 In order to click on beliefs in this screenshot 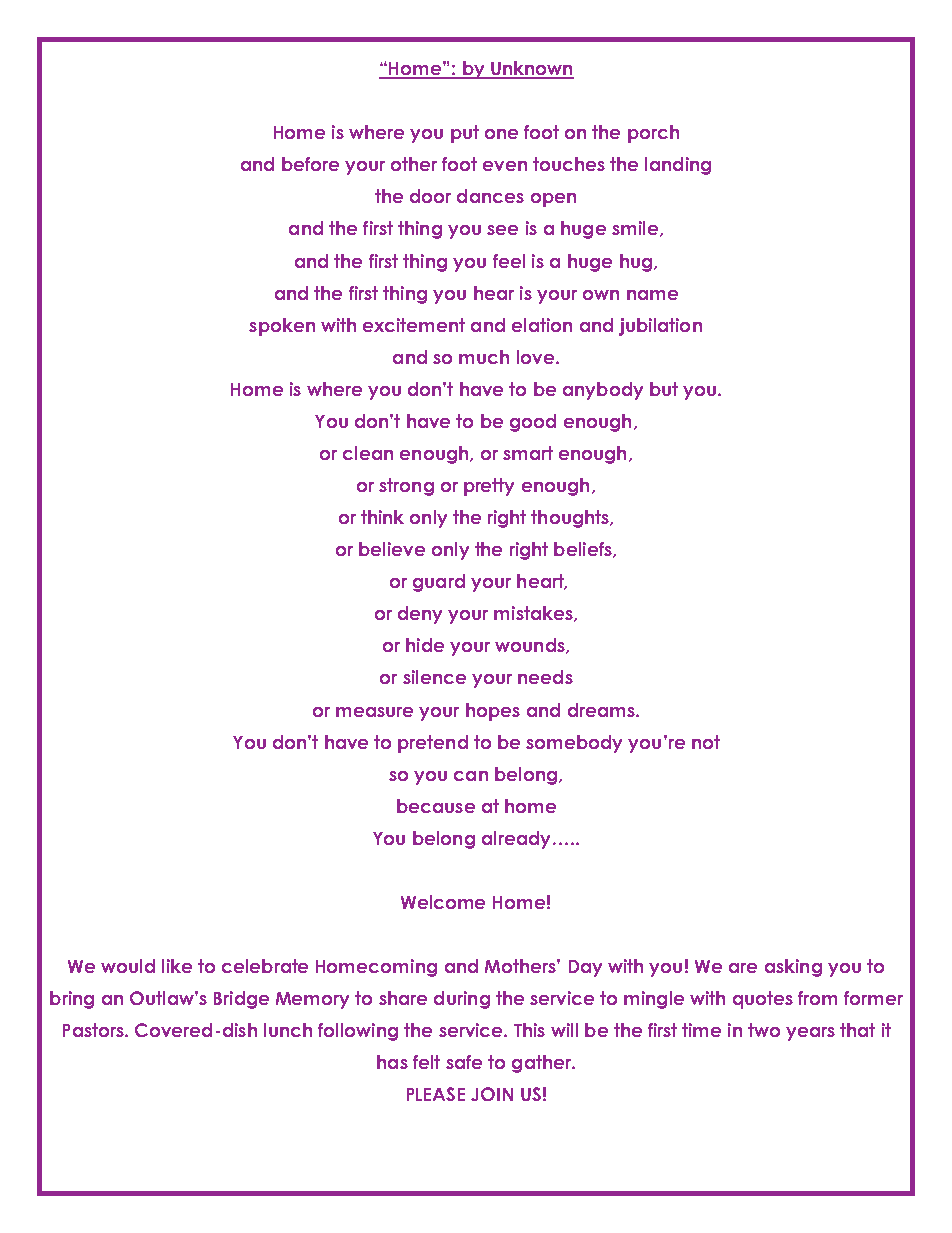, I will do `click(584, 550)`.
